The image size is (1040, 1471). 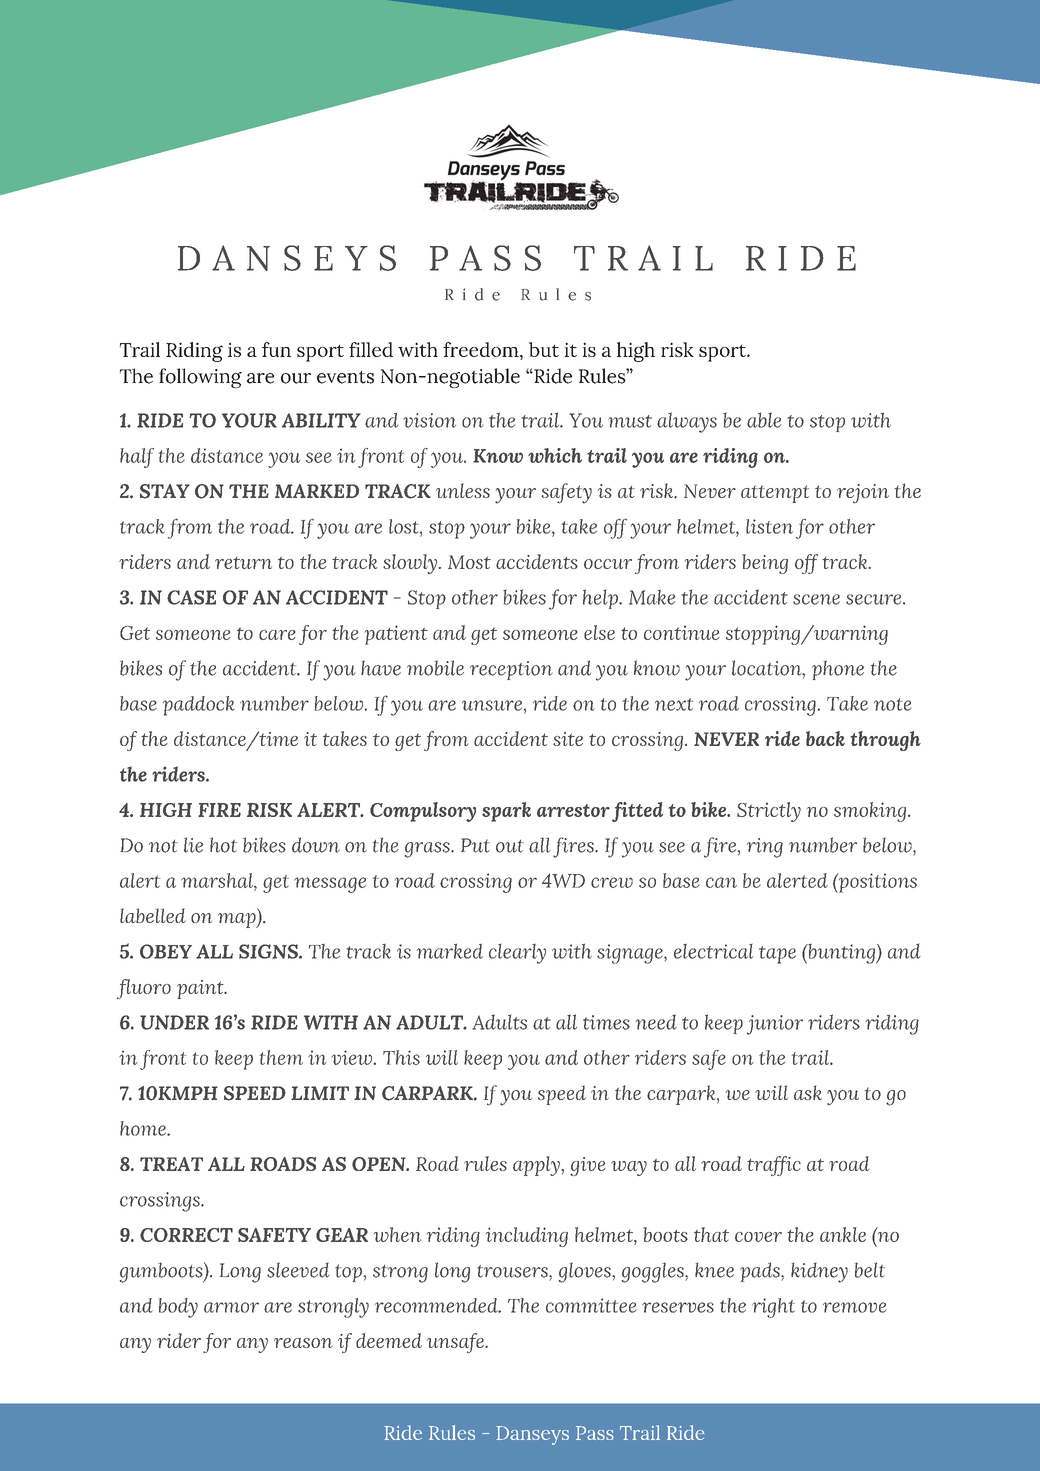 What do you see at coordinates (765, 848) in the screenshot?
I see `ring` at bounding box center [765, 848].
